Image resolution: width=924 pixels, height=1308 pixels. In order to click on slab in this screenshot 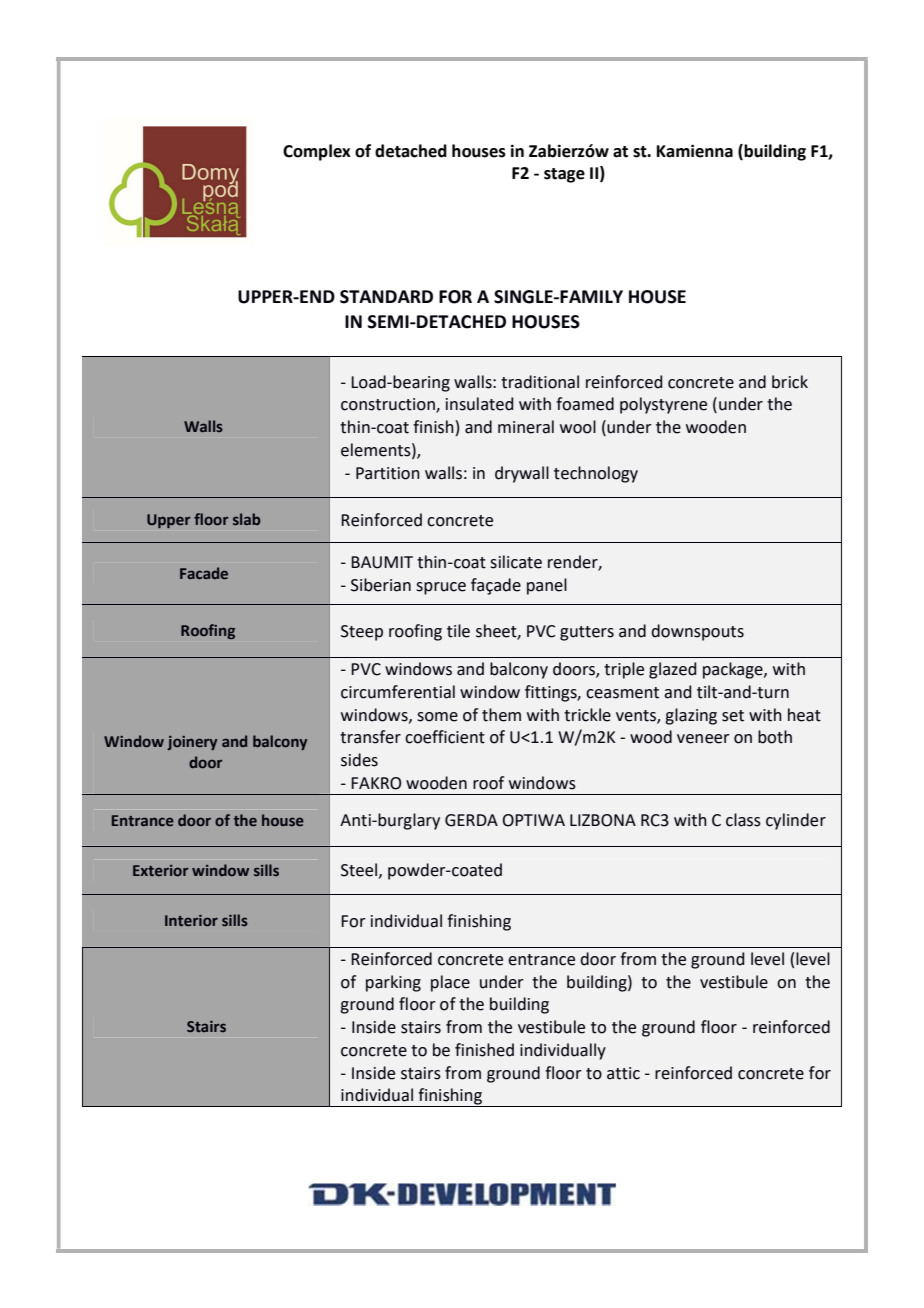, I will do `click(246, 519)`.
